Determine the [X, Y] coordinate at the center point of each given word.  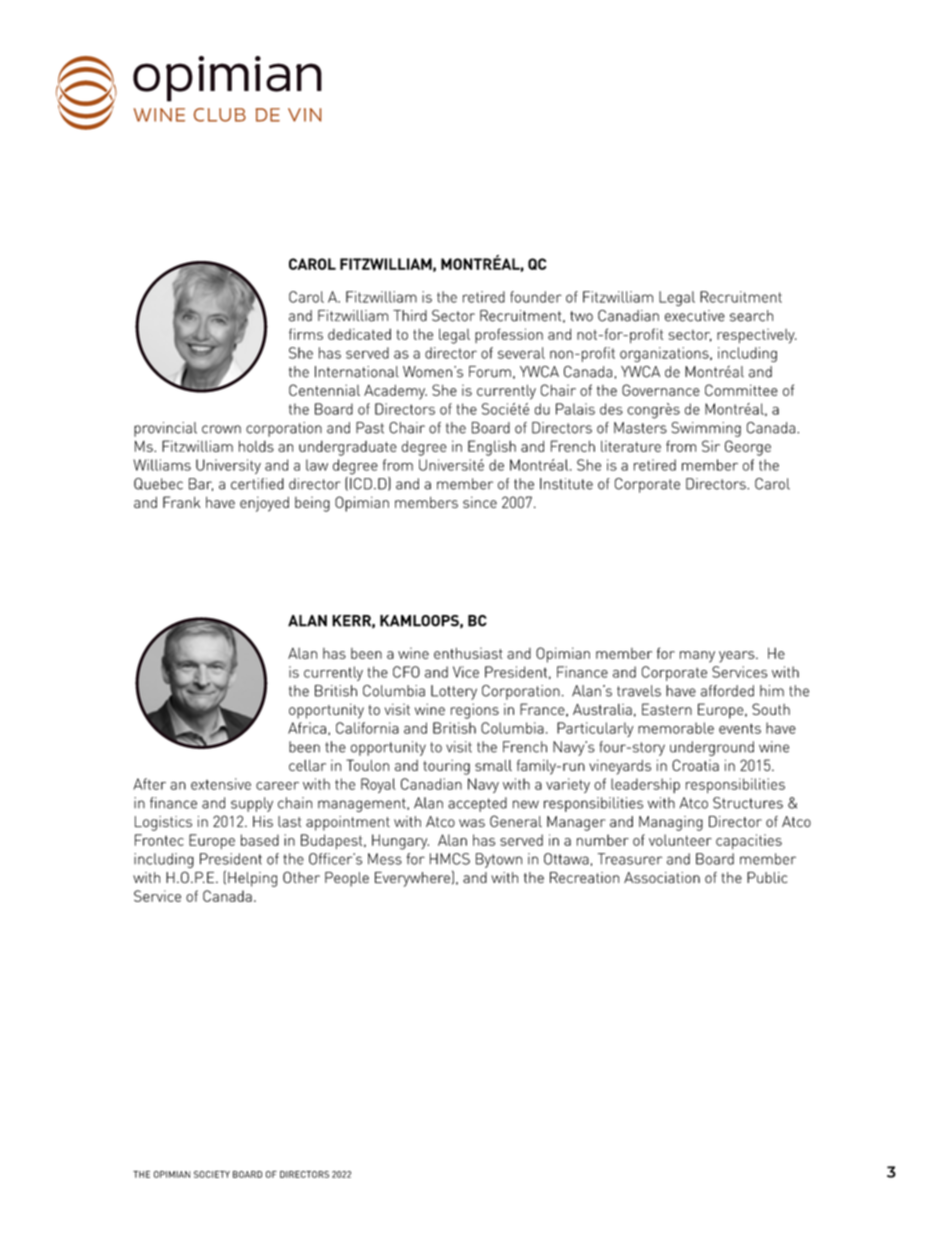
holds [256, 446]
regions [475, 711]
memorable [676, 728]
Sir [711, 446]
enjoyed [264, 504]
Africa [307, 728]
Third [410, 316]
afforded [727, 691]
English [492, 448]
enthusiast [468, 653]
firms [306, 334]
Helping [252, 879]
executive [695, 316]
